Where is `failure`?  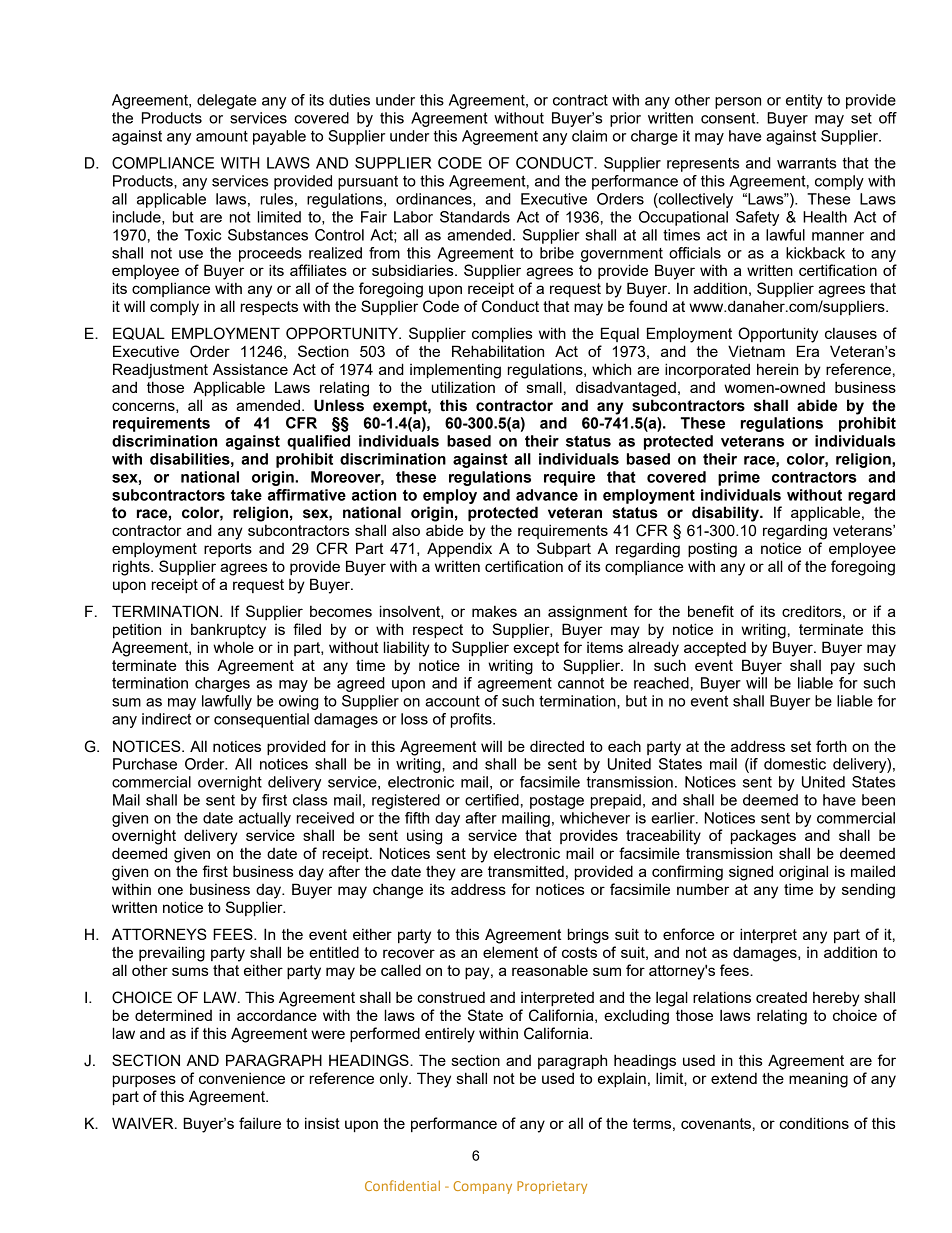 failure is located at coordinates (260, 1123).
